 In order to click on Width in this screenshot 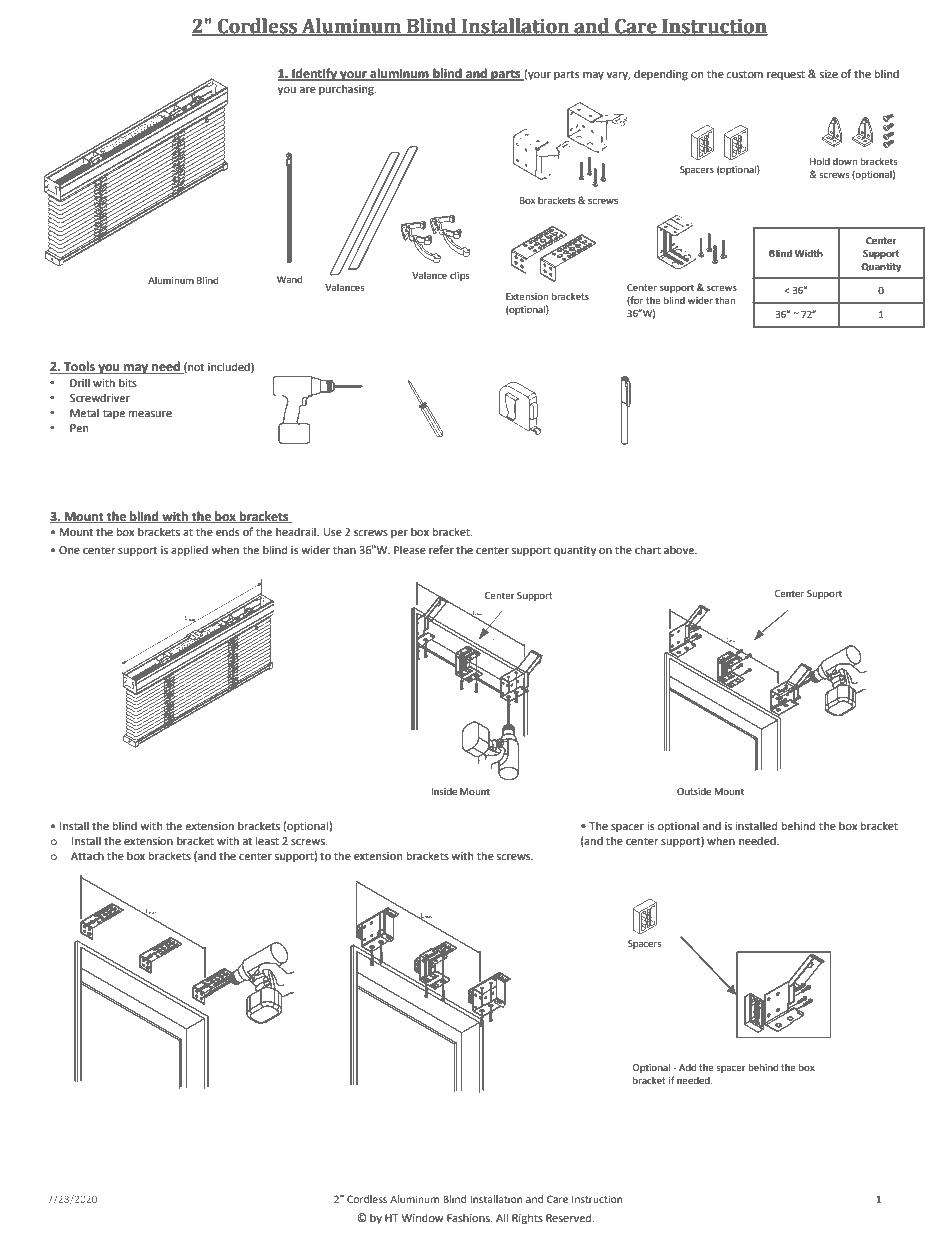, I will do `click(809, 253)`.
